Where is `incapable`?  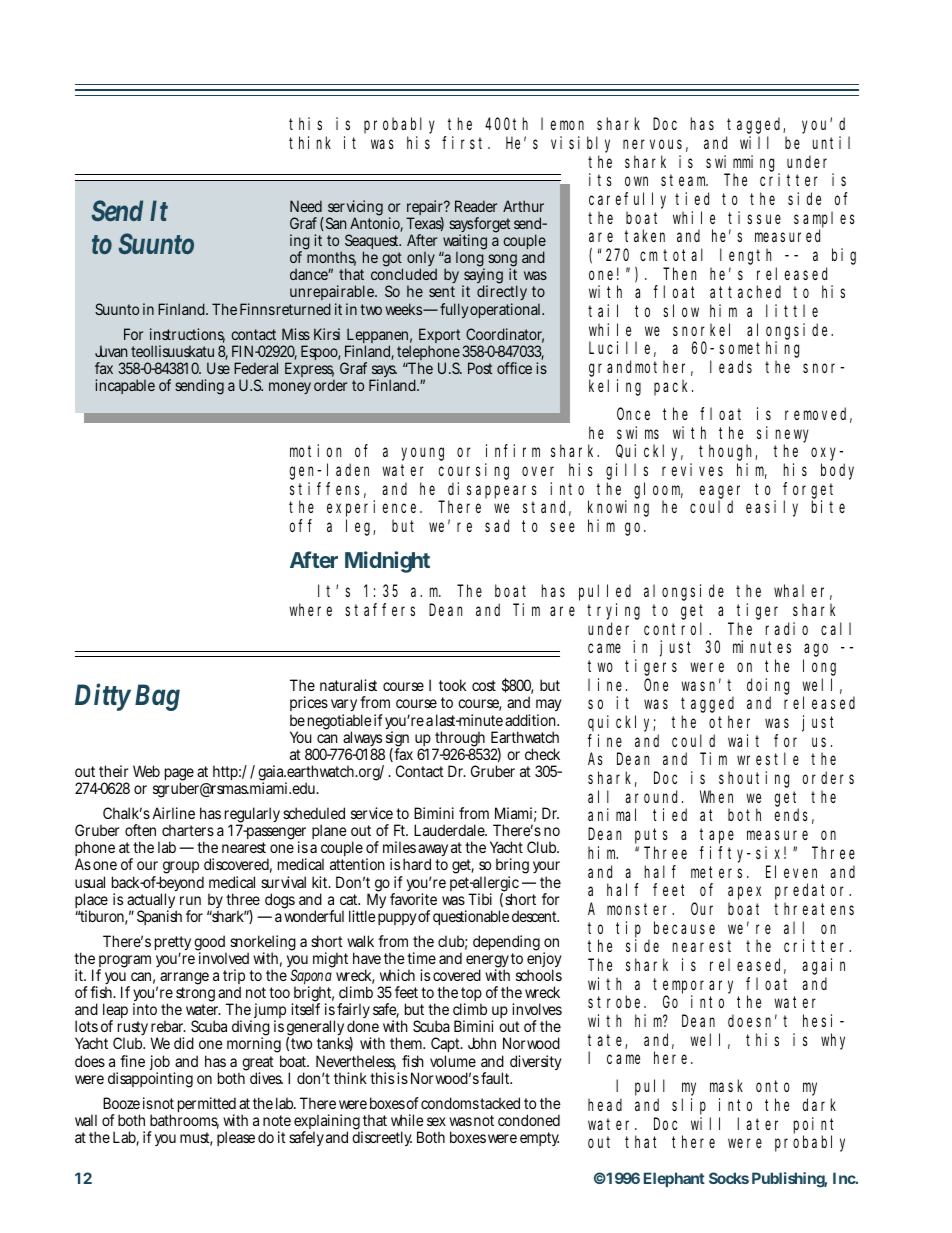
incapable is located at coordinates (125, 386).
